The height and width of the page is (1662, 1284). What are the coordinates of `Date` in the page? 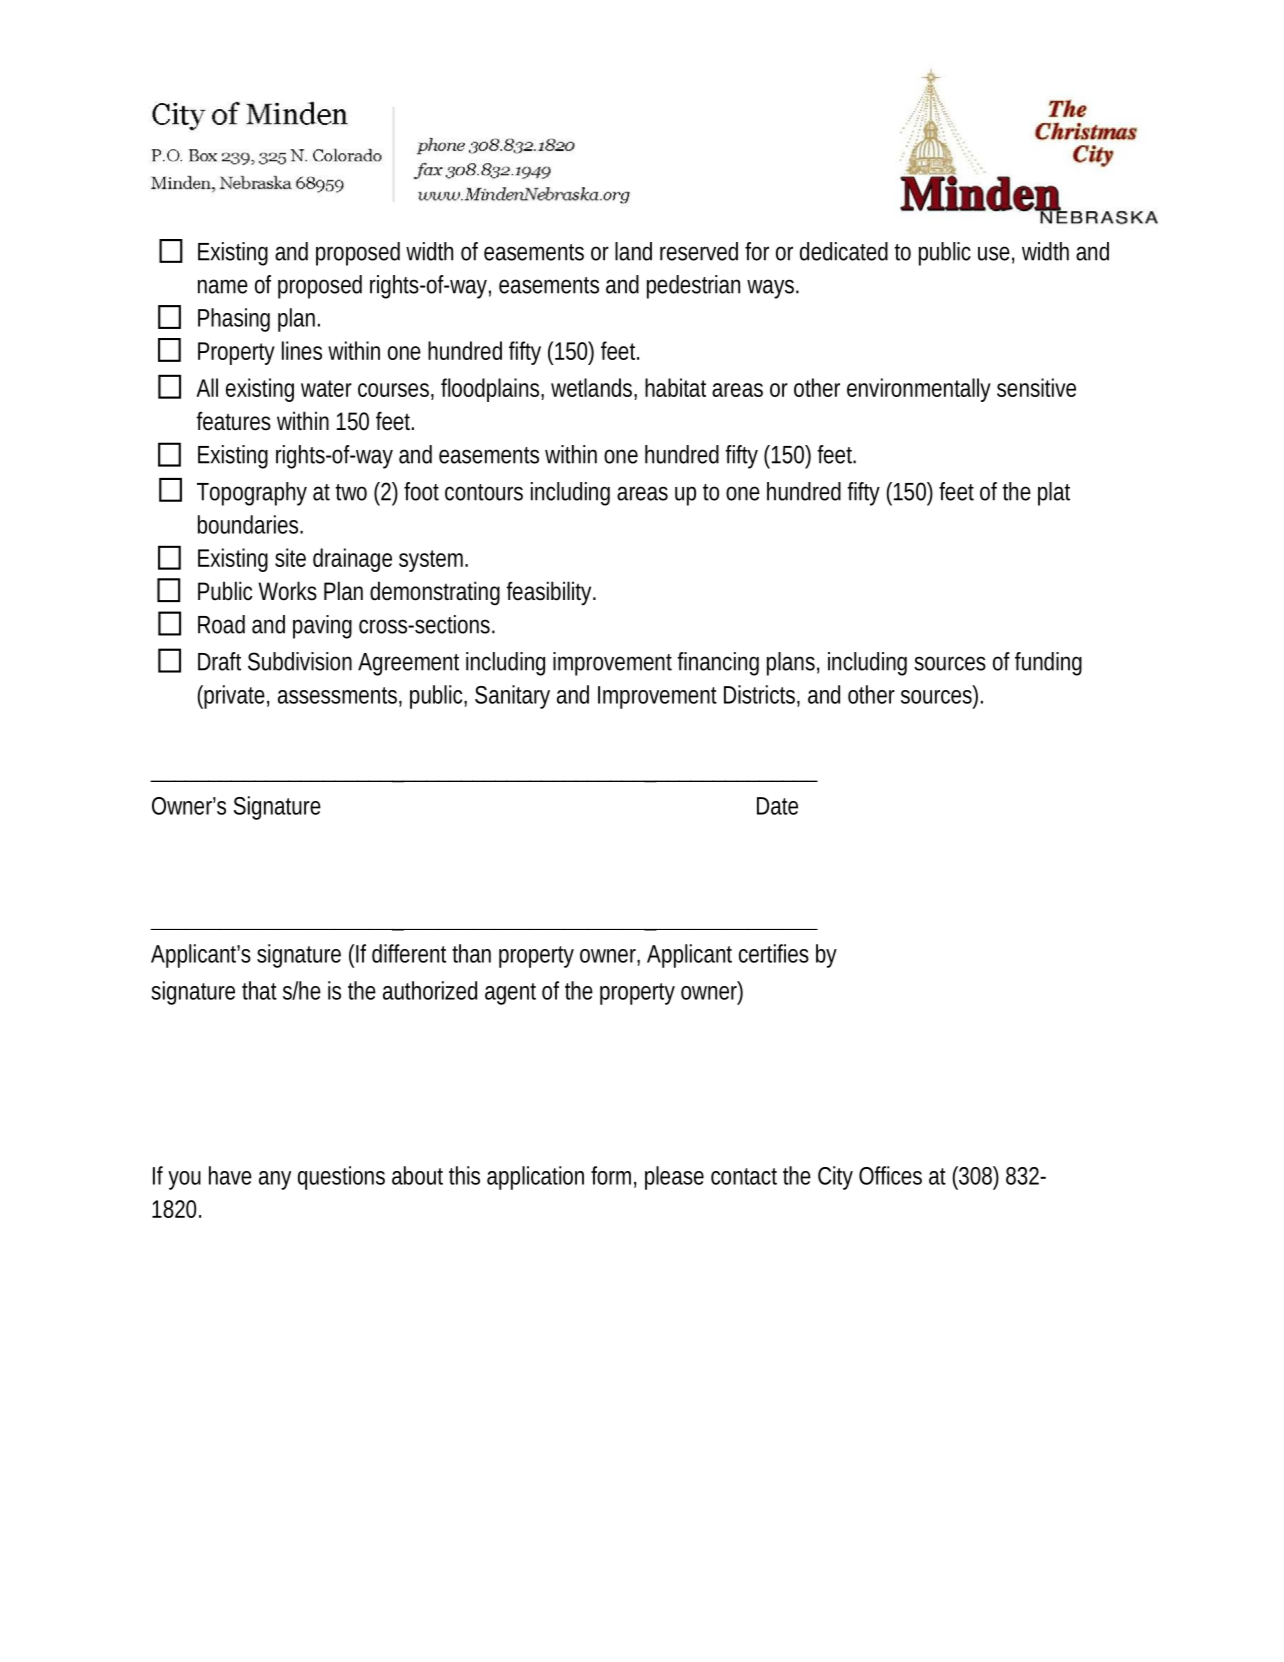 It's located at (777, 806).
